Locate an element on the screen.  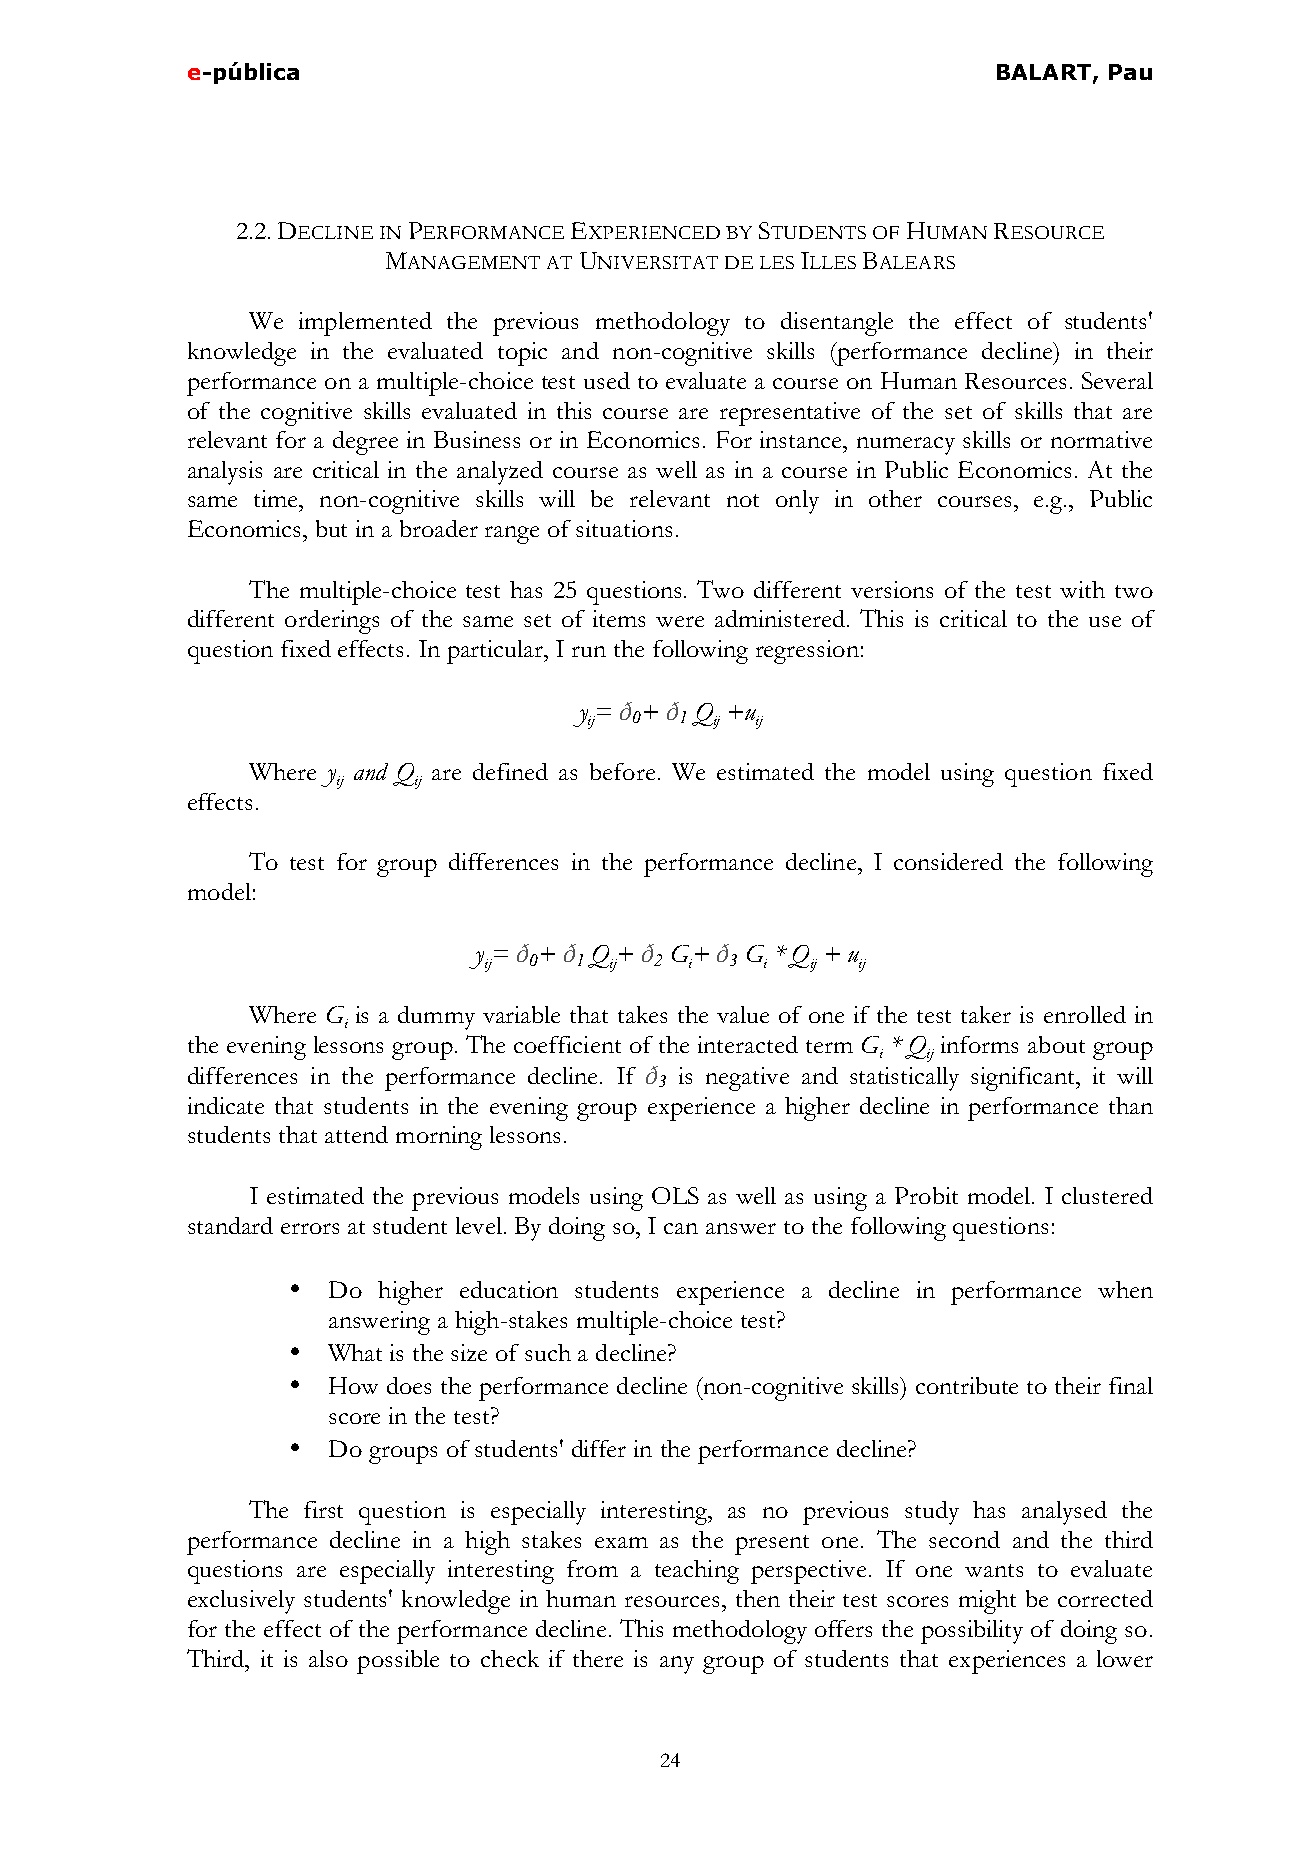
normative is located at coordinates (1101, 439).
